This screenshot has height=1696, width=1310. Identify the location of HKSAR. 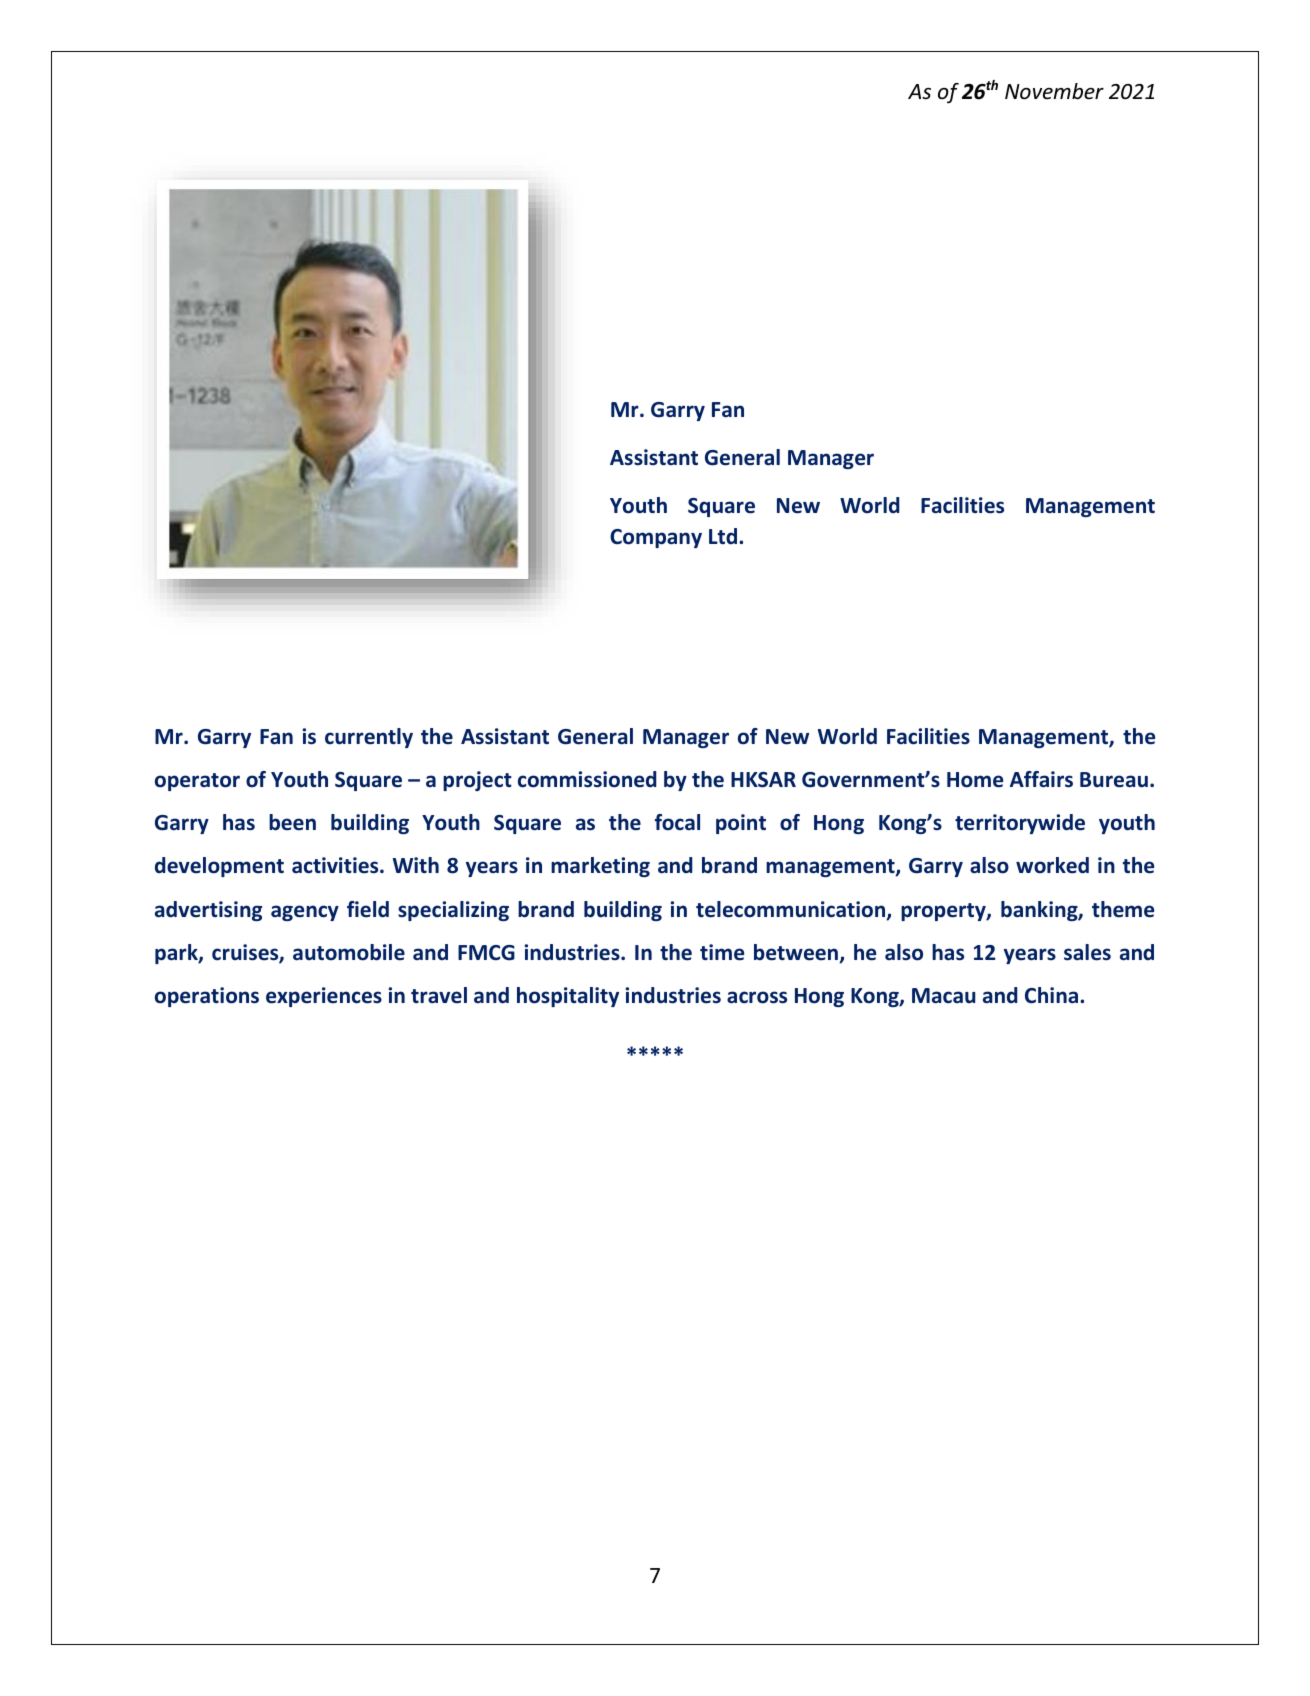
(763, 780).
